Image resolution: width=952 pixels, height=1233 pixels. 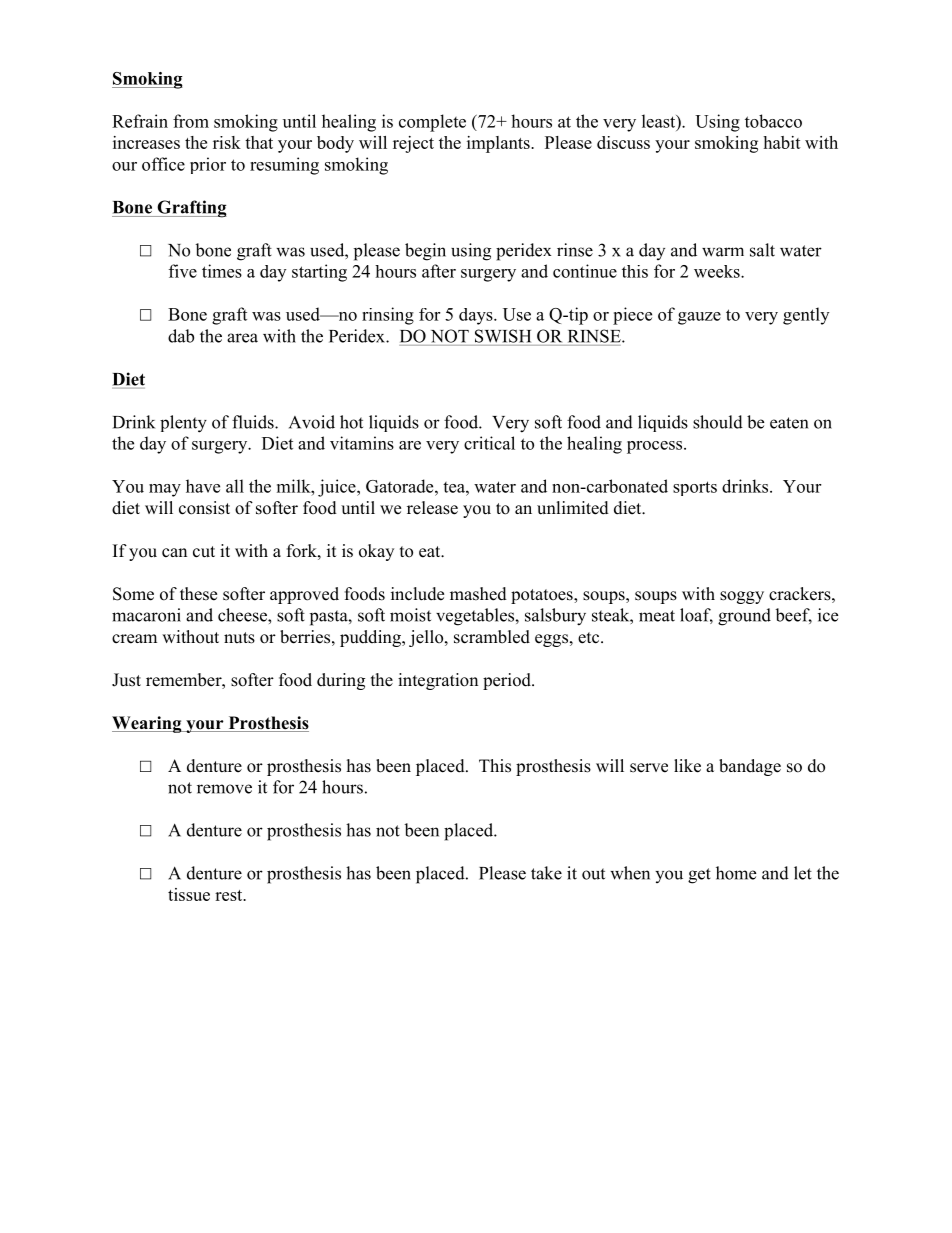 What do you see at coordinates (438, 681) in the screenshot?
I see `integration` at bounding box center [438, 681].
